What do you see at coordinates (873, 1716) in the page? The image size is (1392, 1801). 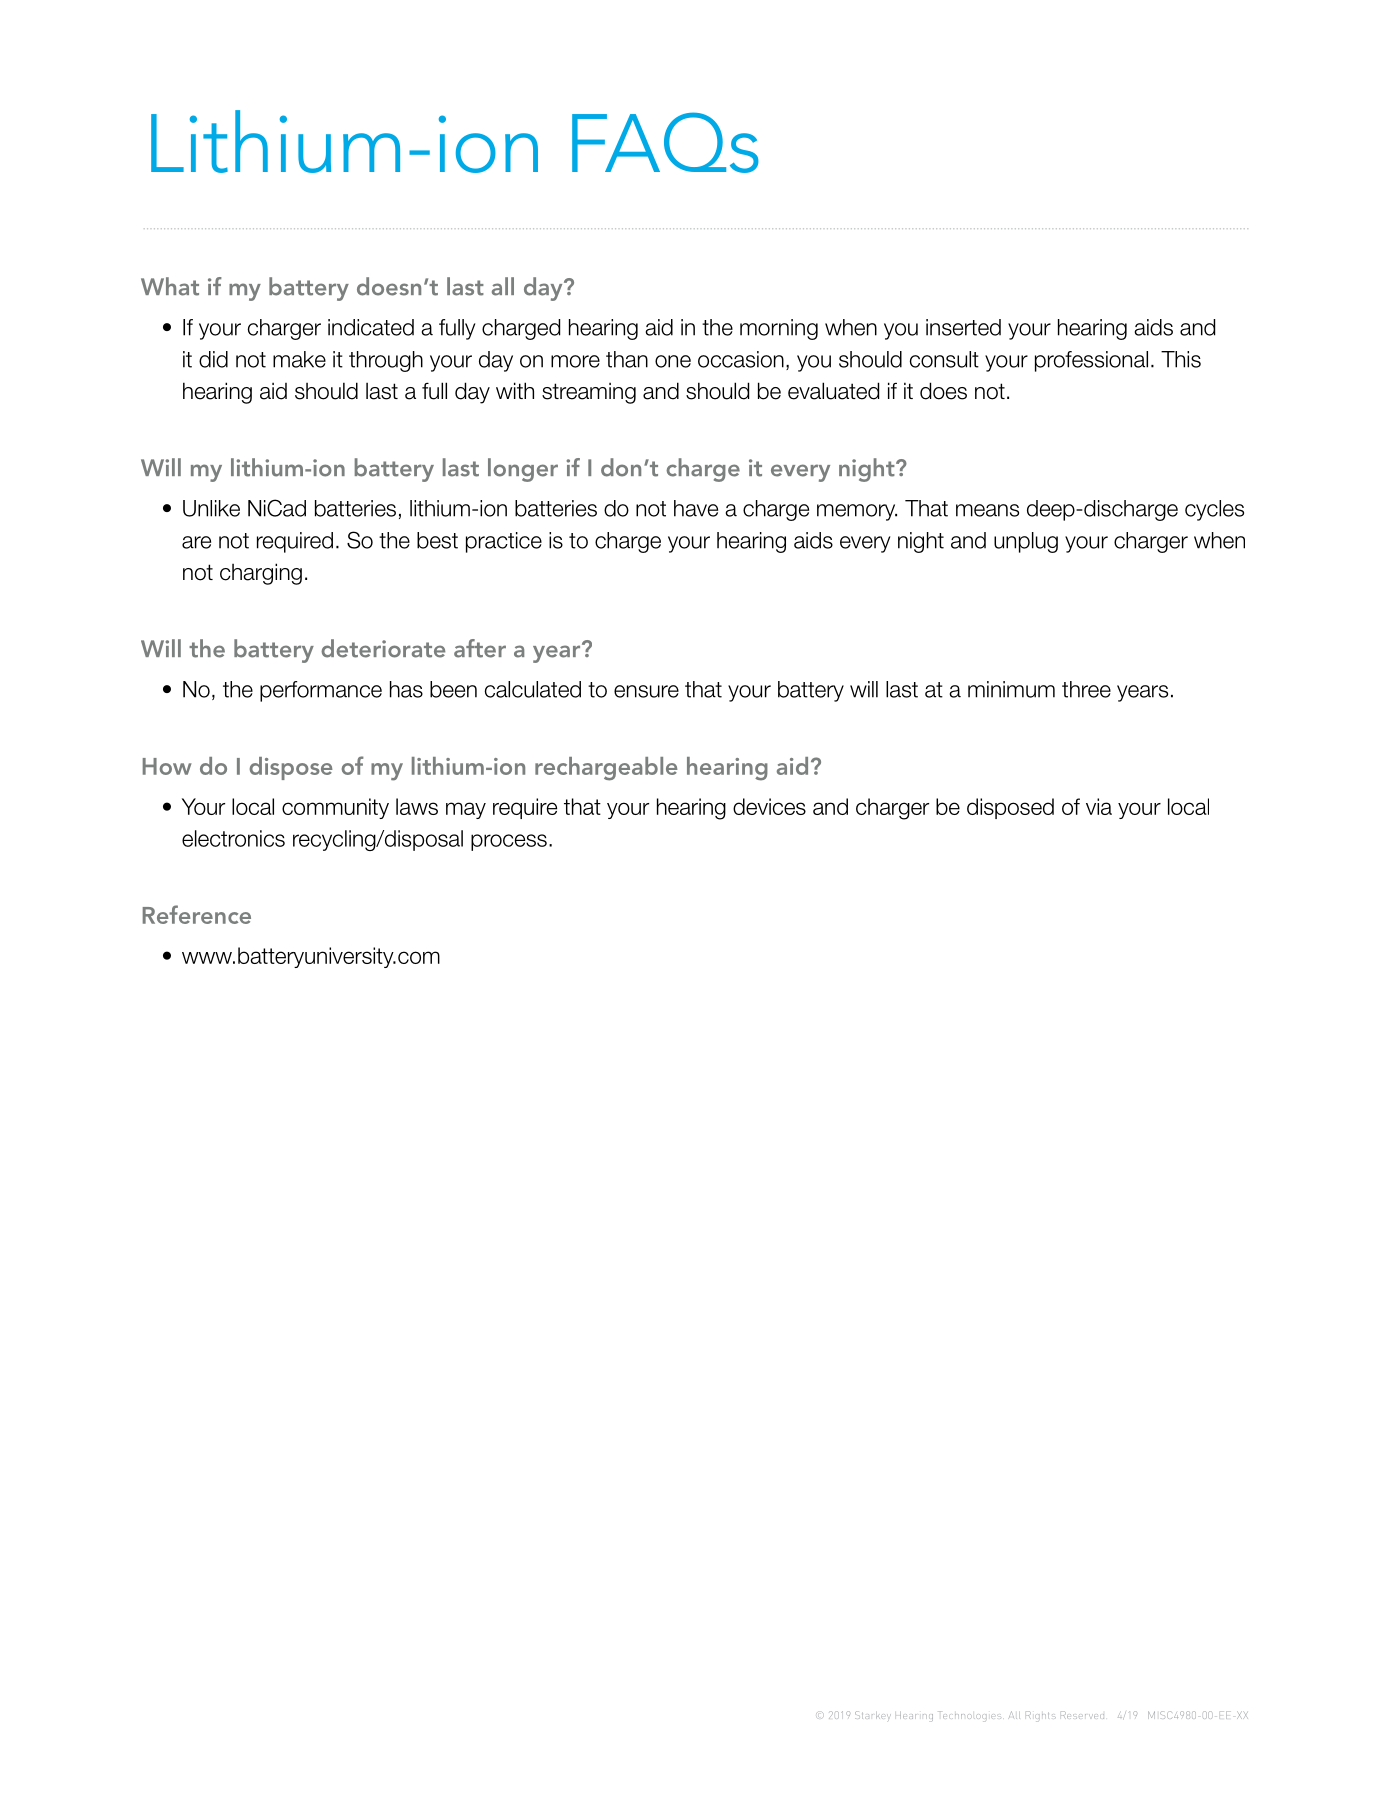 I see `Starkey` at bounding box center [873, 1716].
